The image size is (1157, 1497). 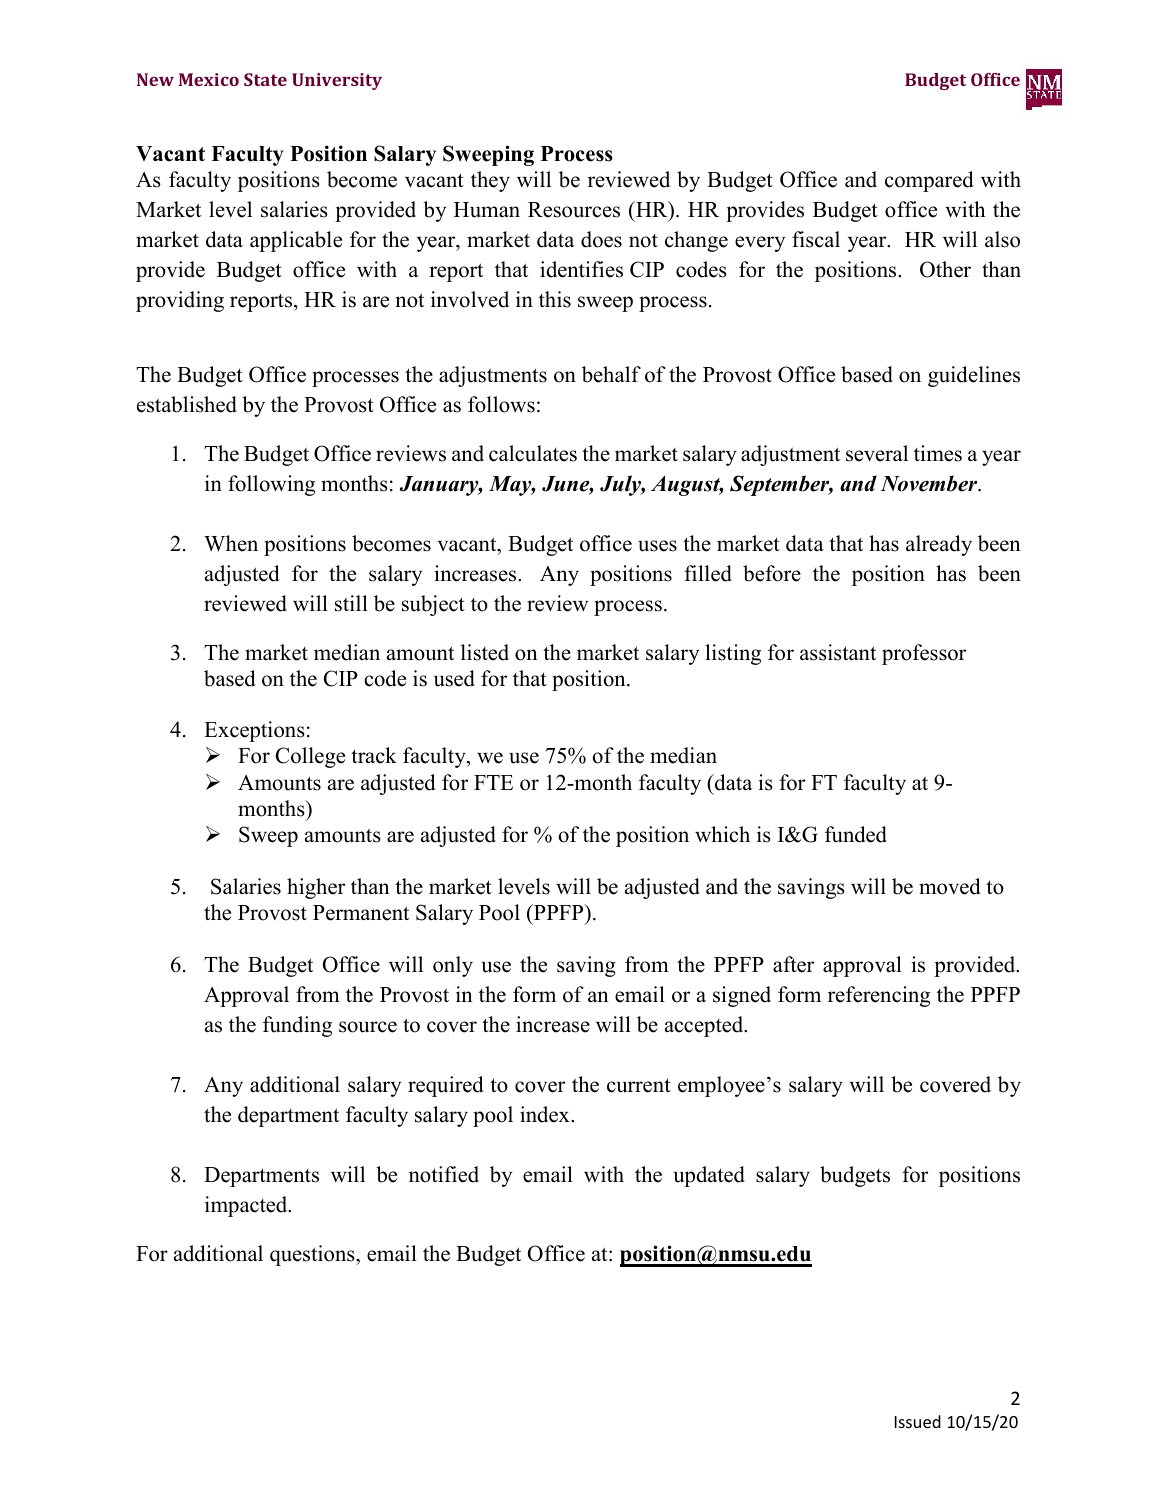 What do you see at coordinates (856, 834) in the document?
I see `funded` at bounding box center [856, 834].
